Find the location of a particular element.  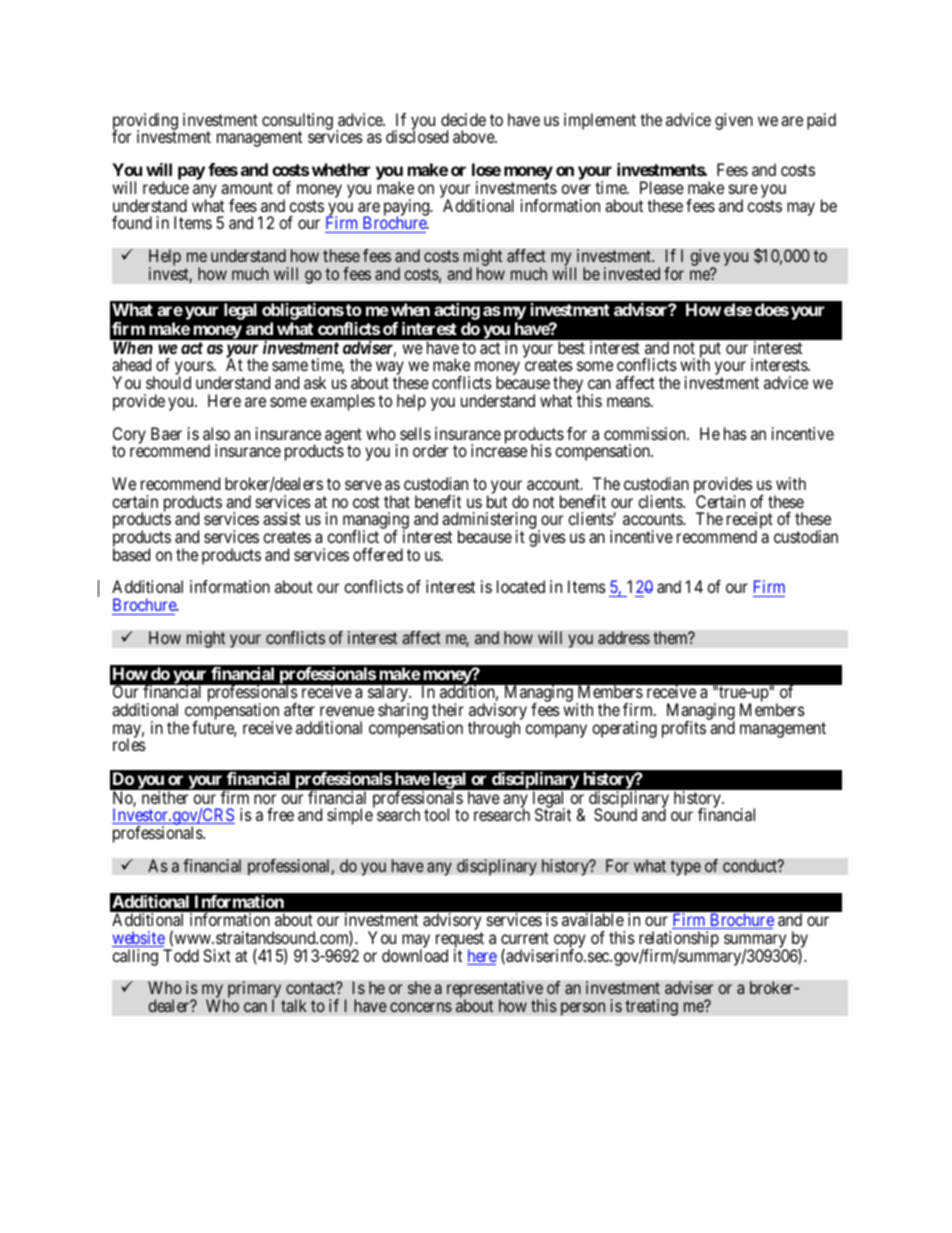

amount is located at coordinates (247, 188).
